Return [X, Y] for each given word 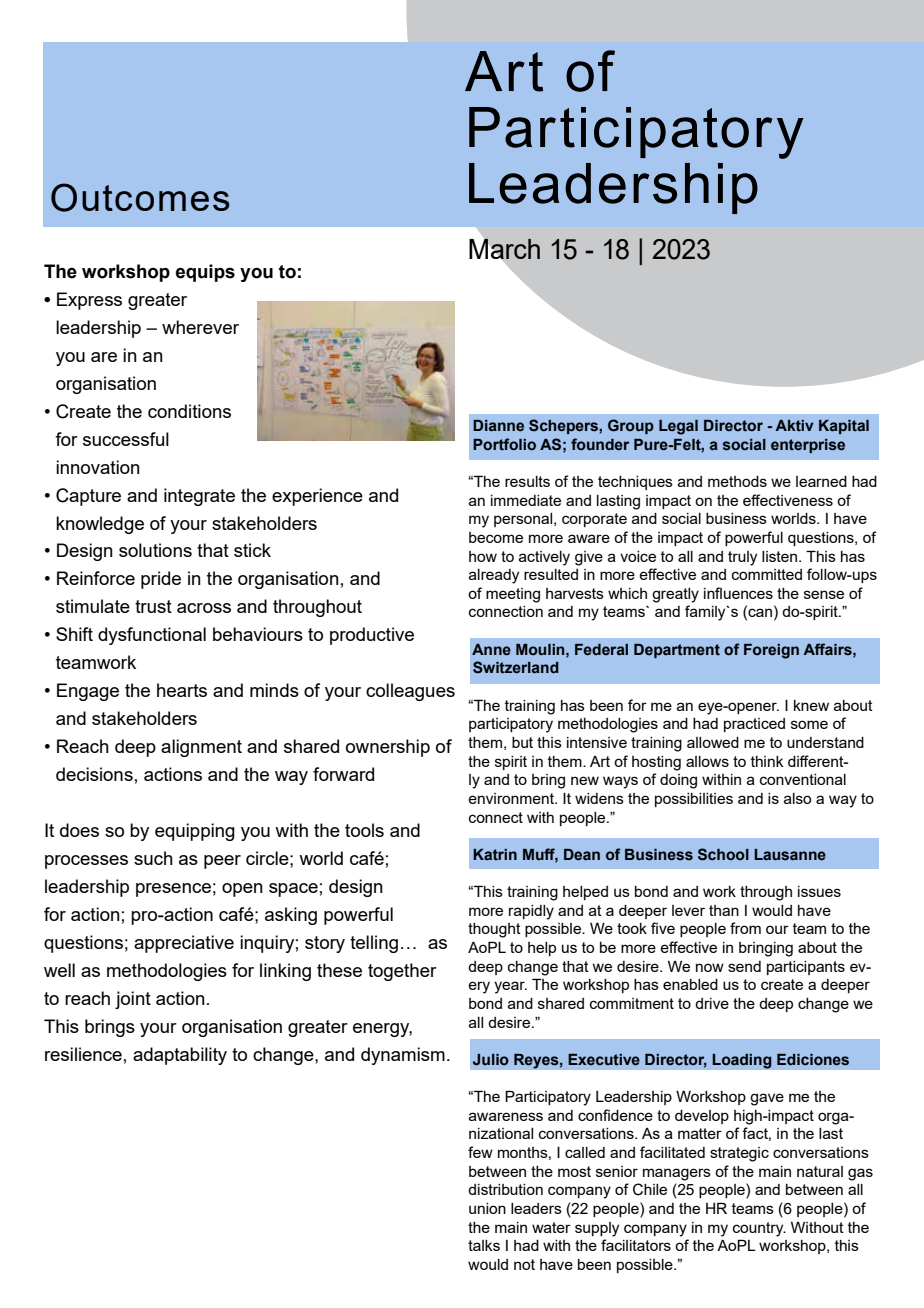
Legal [678, 427]
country [759, 1229]
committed [767, 574]
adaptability [180, 1056]
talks [484, 1245]
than [724, 910]
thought [494, 930]
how [483, 556]
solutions [155, 550]
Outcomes [140, 197]
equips [205, 273]
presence [173, 890]
